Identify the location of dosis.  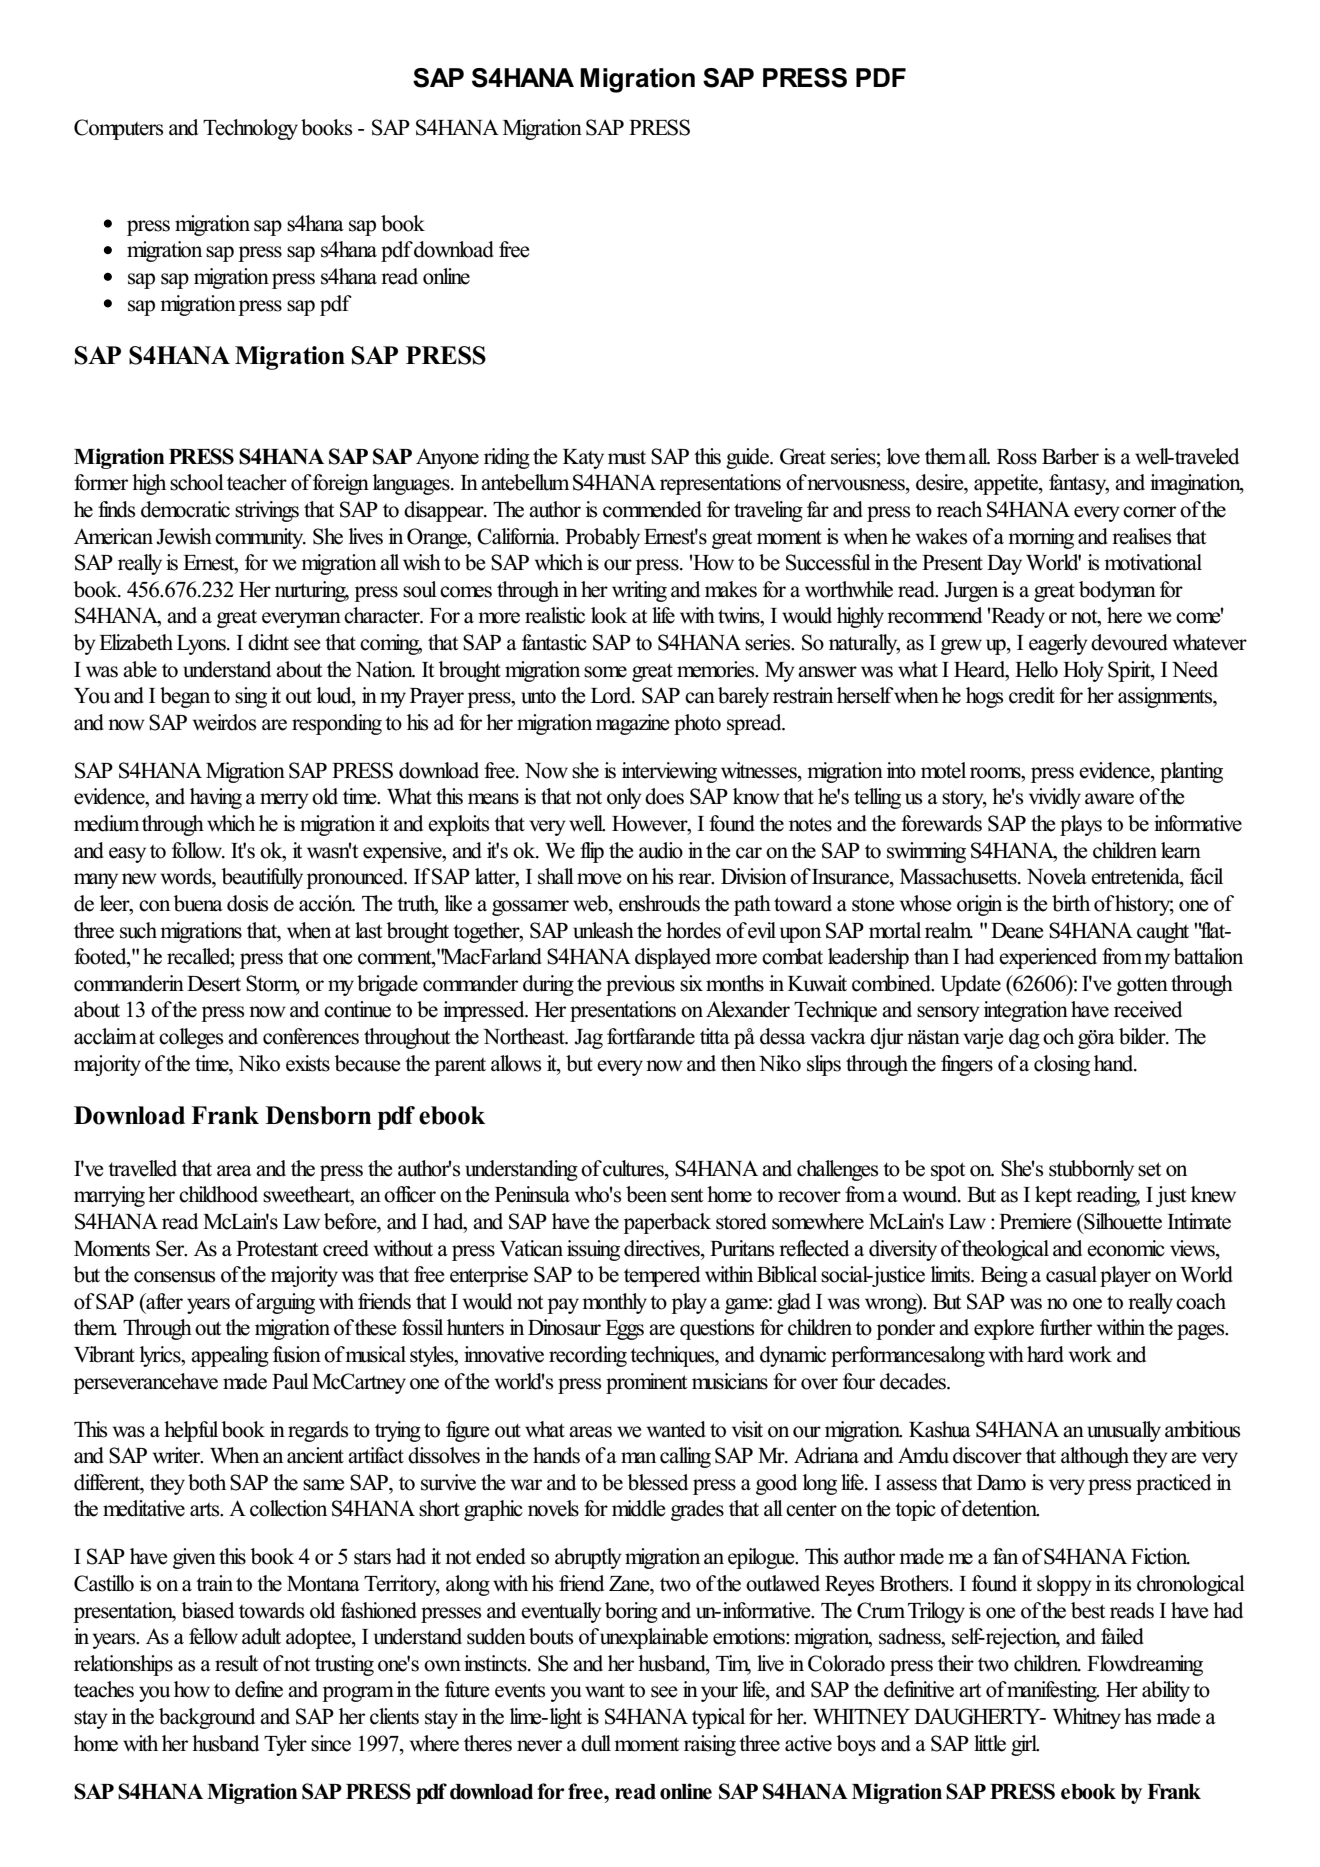
(247, 903).
